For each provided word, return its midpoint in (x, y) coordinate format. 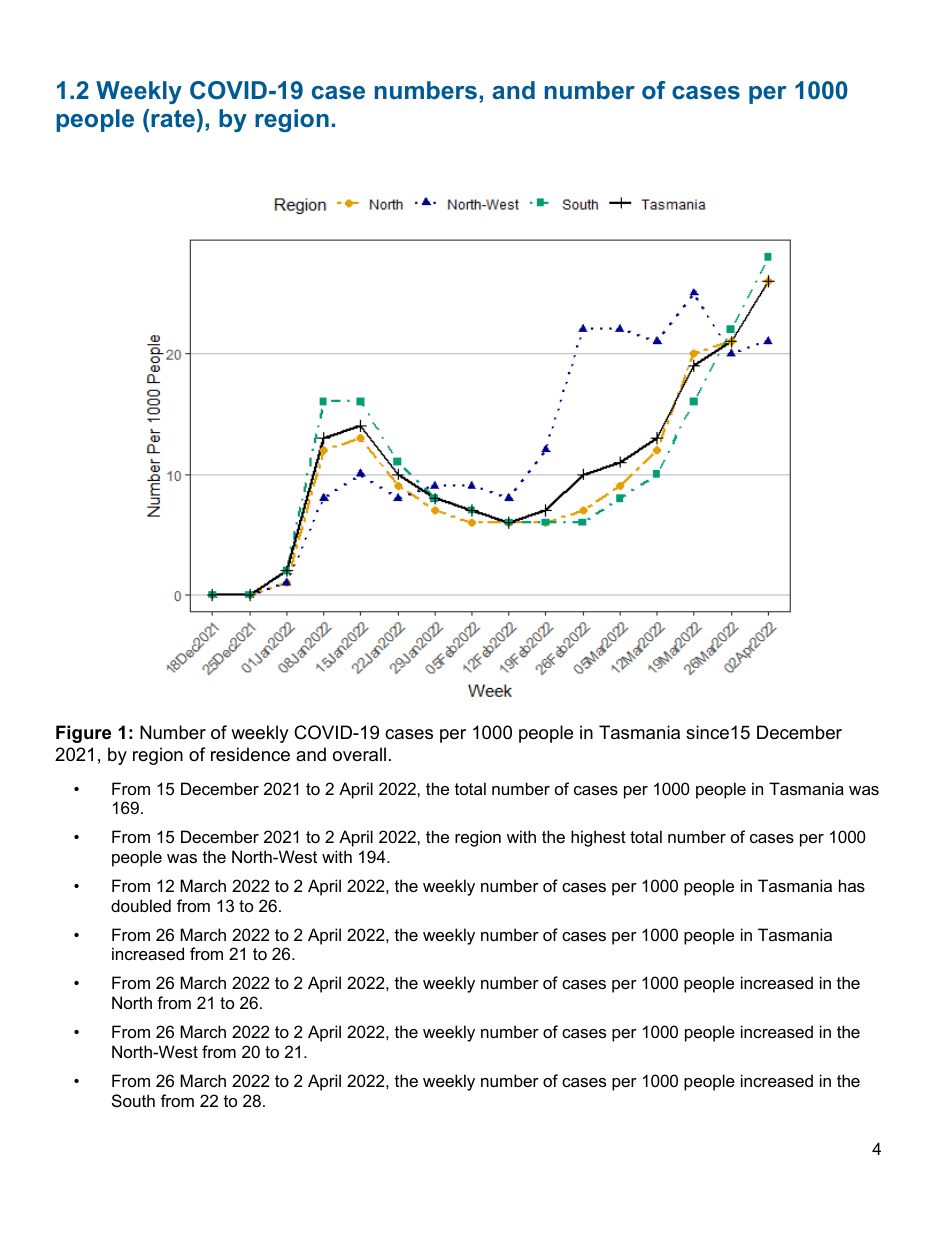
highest (598, 838)
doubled (141, 905)
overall (359, 754)
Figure (83, 734)
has (852, 885)
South (133, 1100)
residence (250, 754)
